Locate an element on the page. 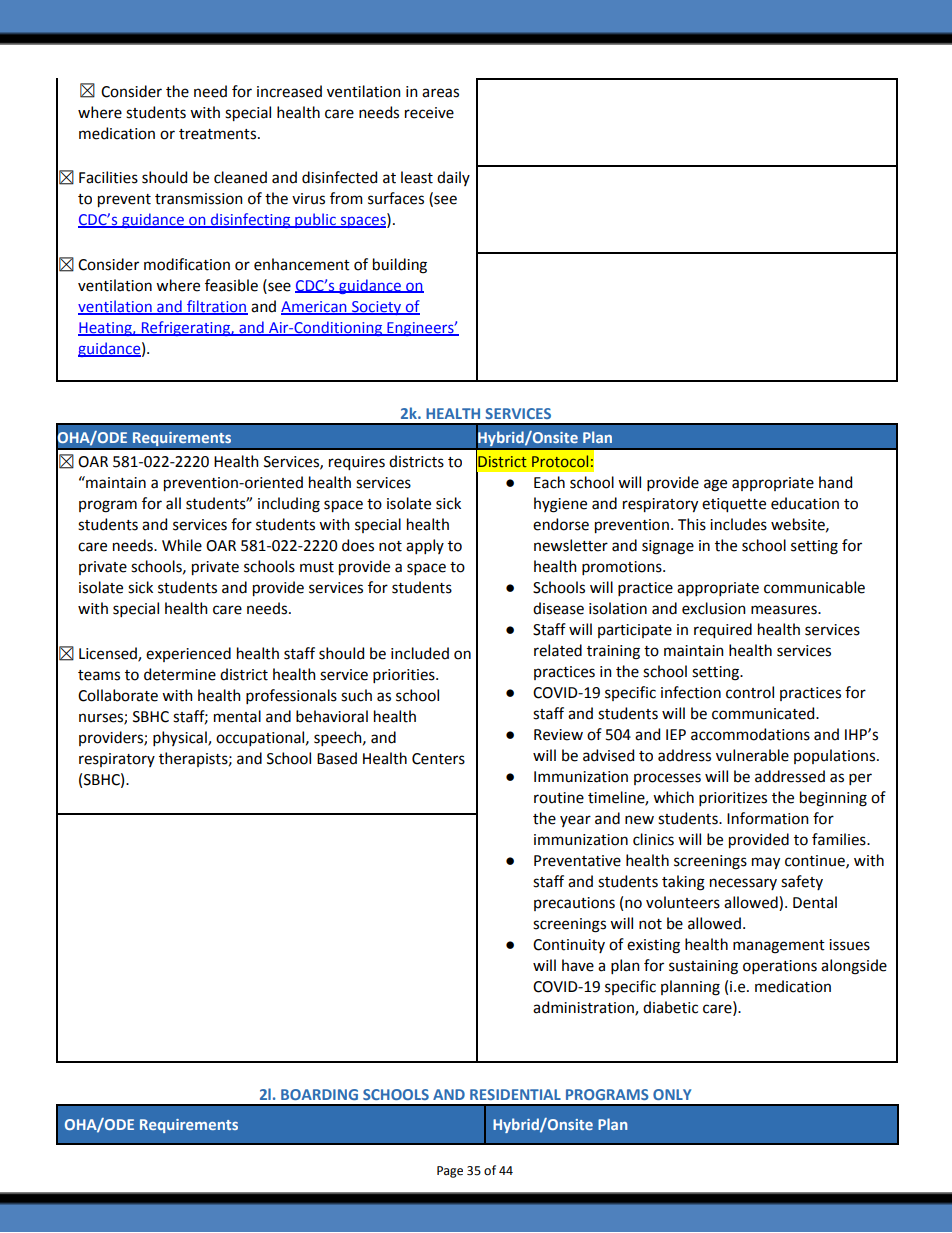 This image has width=952, height=1233. daily is located at coordinates (453, 178).
